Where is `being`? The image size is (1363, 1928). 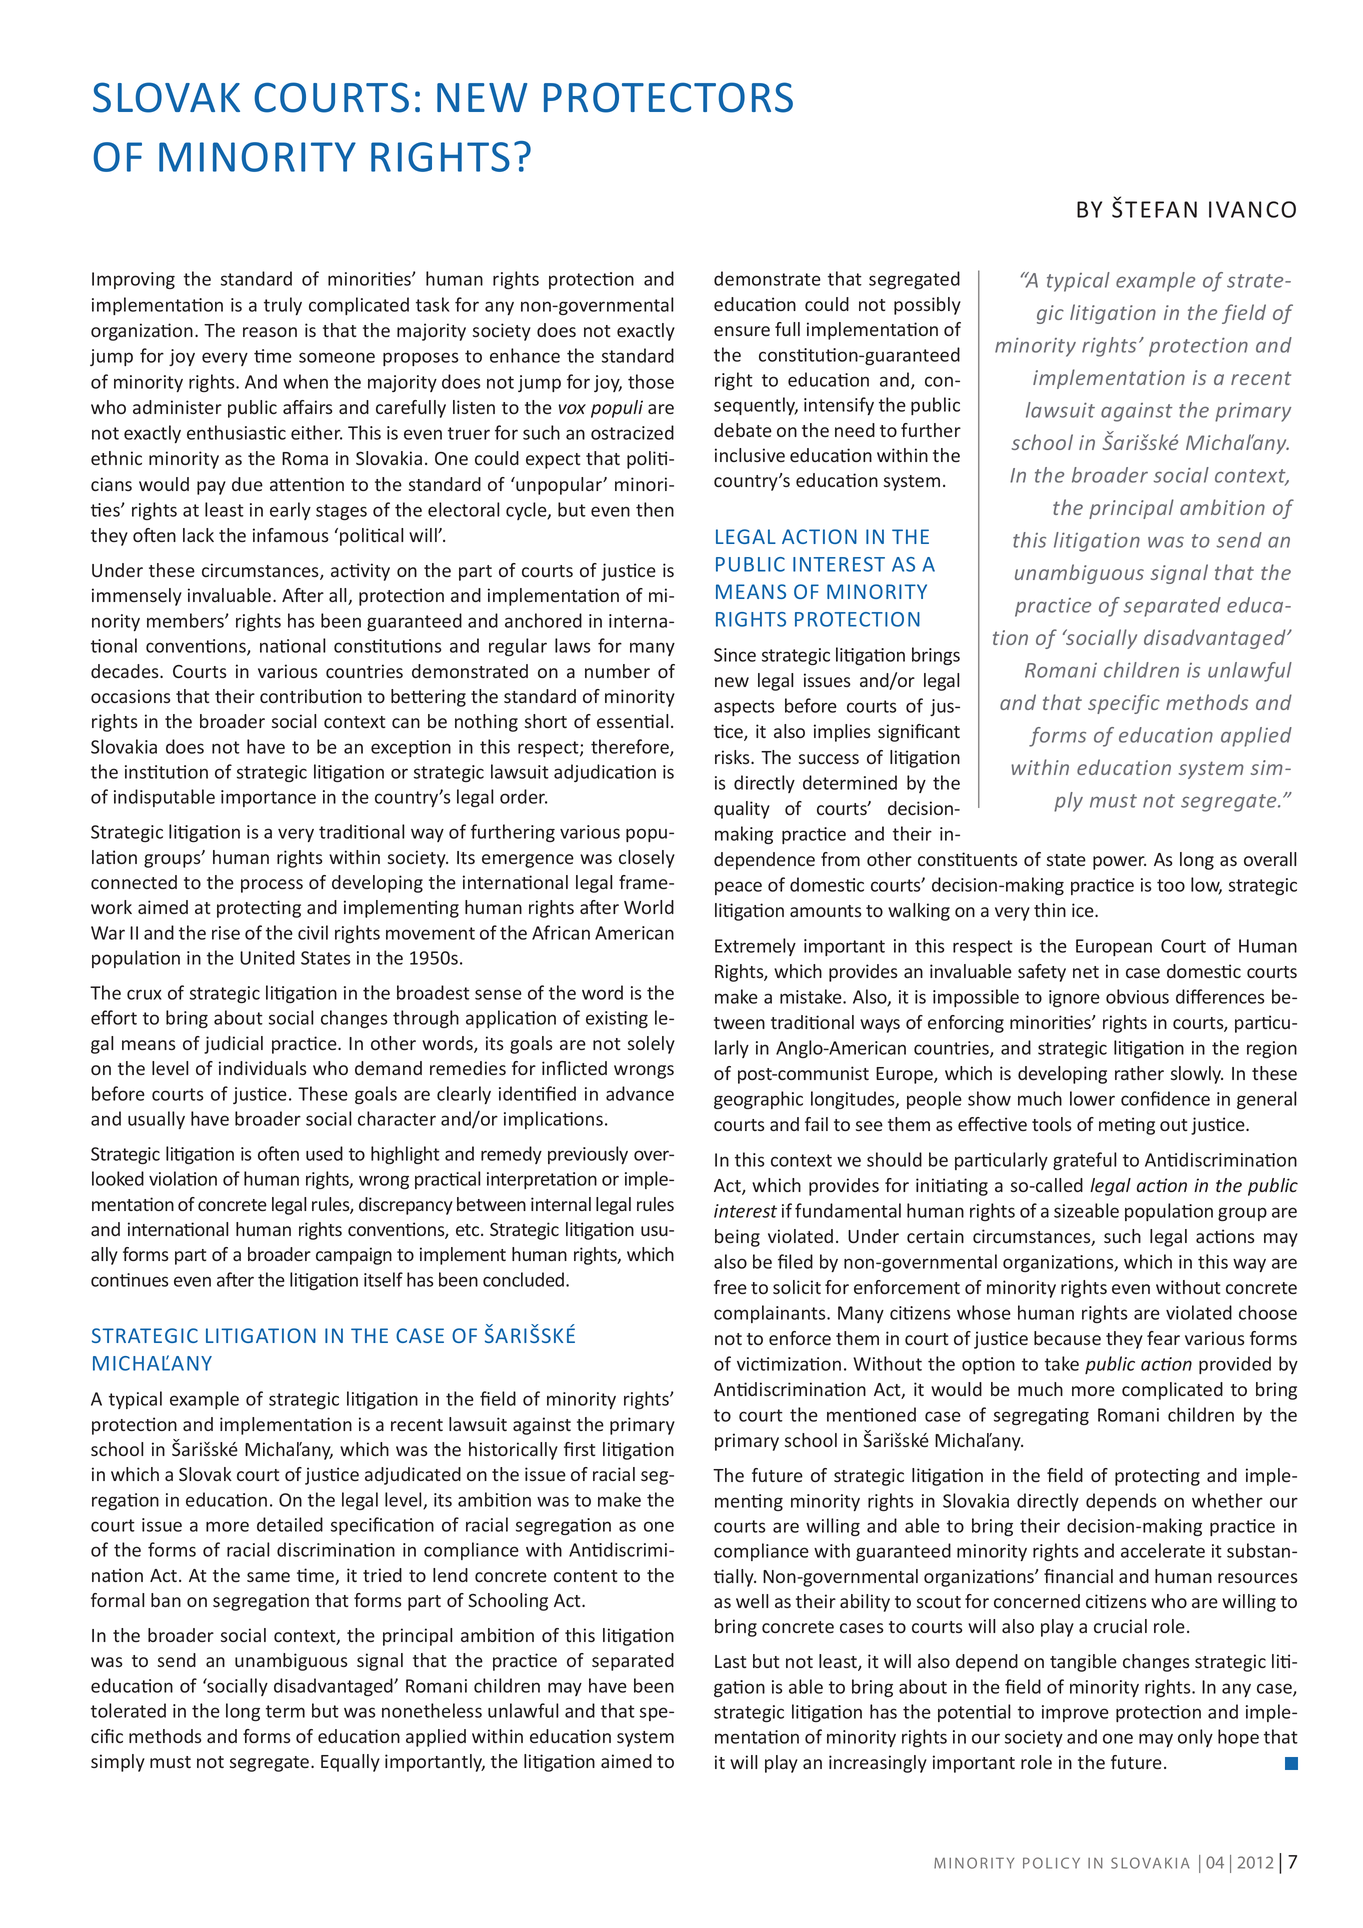
being is located at coordinates (737, 1238).
